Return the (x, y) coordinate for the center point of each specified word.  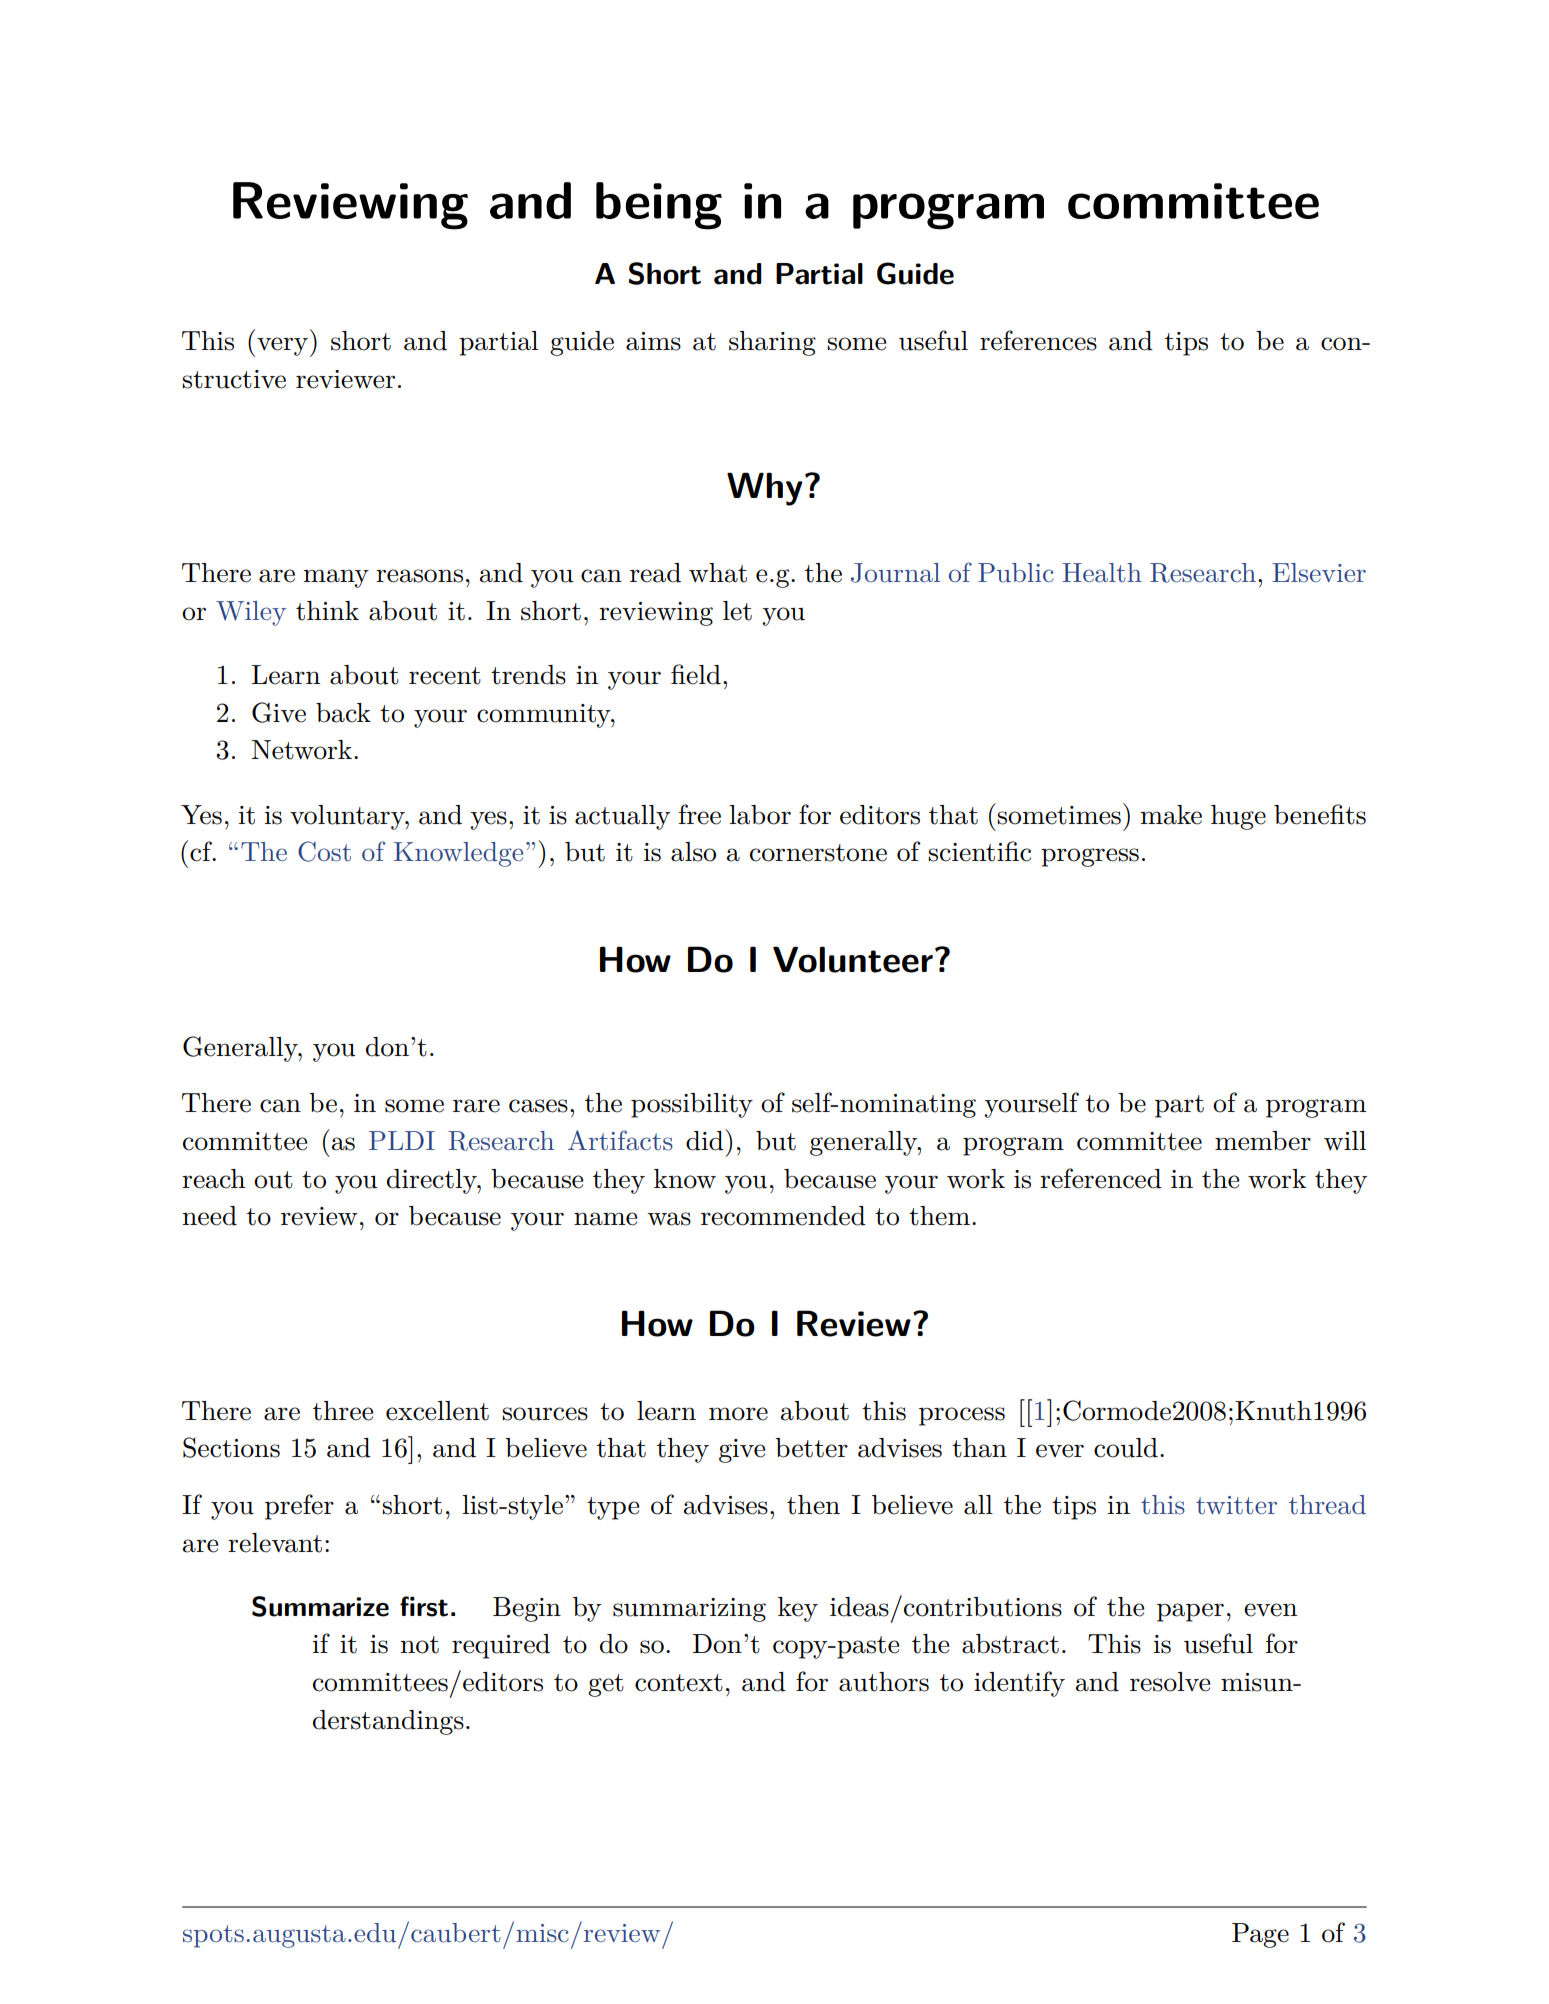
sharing (772, 343)
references (1038, 340)
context (679, 1683)
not (419, 1645)
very (282, 346)
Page (1260, 1935)
